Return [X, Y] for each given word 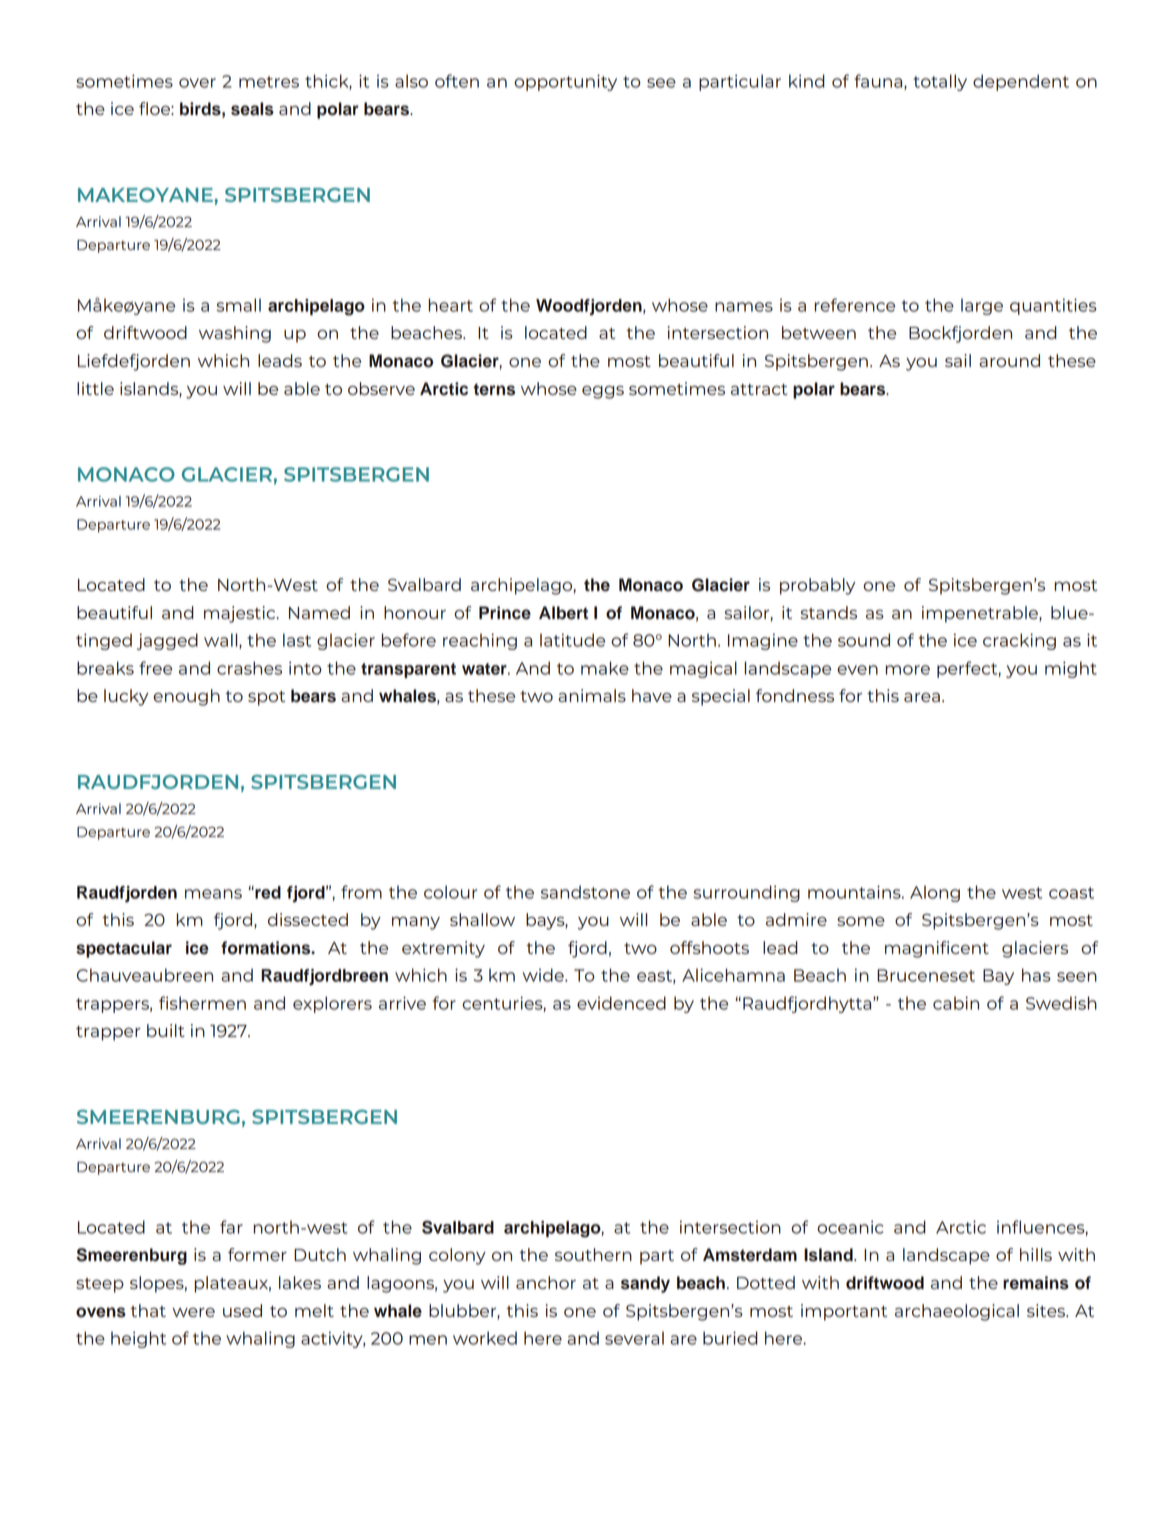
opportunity [565, 82]
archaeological [957, 1312]
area [922, 697]
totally [940, 82]
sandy [645, 1284]
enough [186, 697]
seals [252, 109]
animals [592, 695]
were [193, 1312]
